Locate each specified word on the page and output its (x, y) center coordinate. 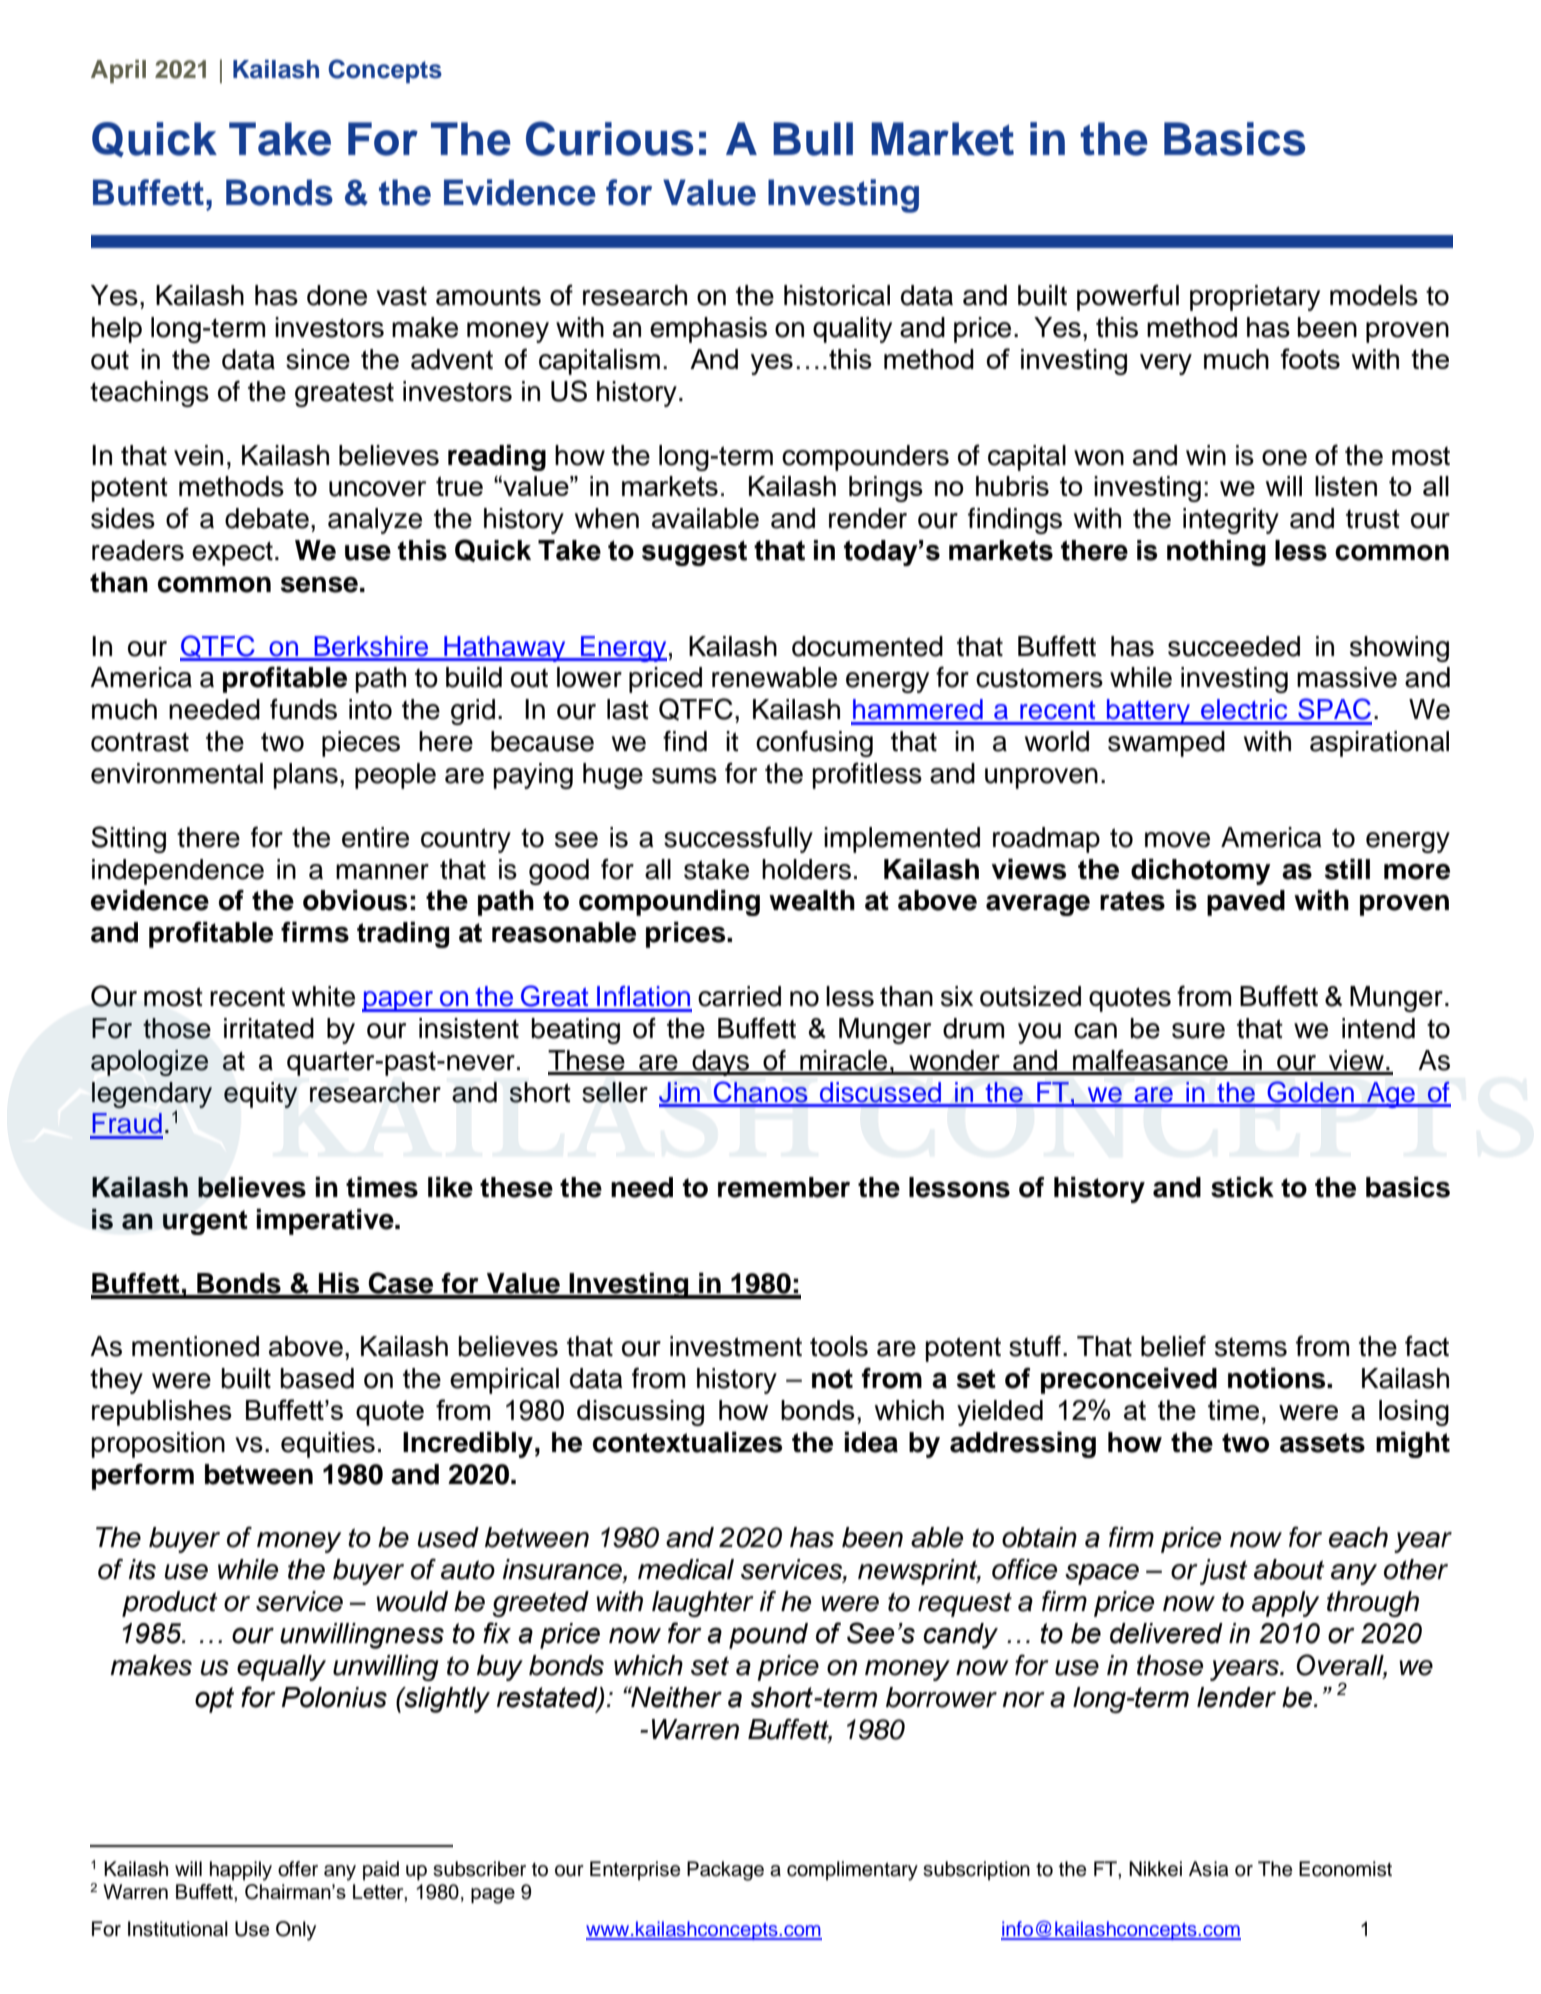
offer (298, 1869)
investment (736, 1346)
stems (1251, 1347)
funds (303, 709)
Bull (813, 139)
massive (1347, 677)
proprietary (1255, 298)
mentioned (195, 1346)
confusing (814, 743)
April (118, 71)
